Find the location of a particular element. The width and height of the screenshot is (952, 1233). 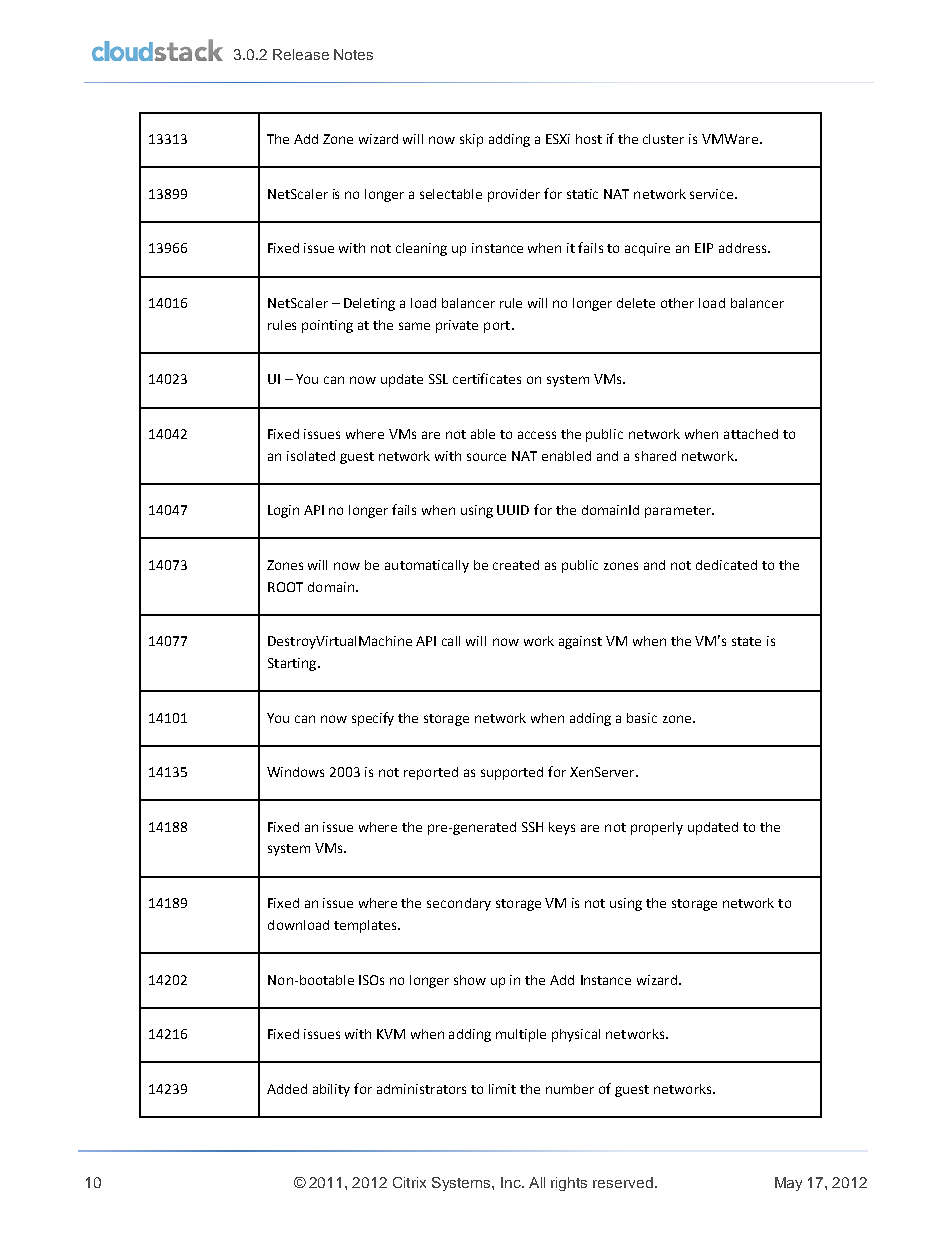

Starting is located at coordinates (293, 664).
